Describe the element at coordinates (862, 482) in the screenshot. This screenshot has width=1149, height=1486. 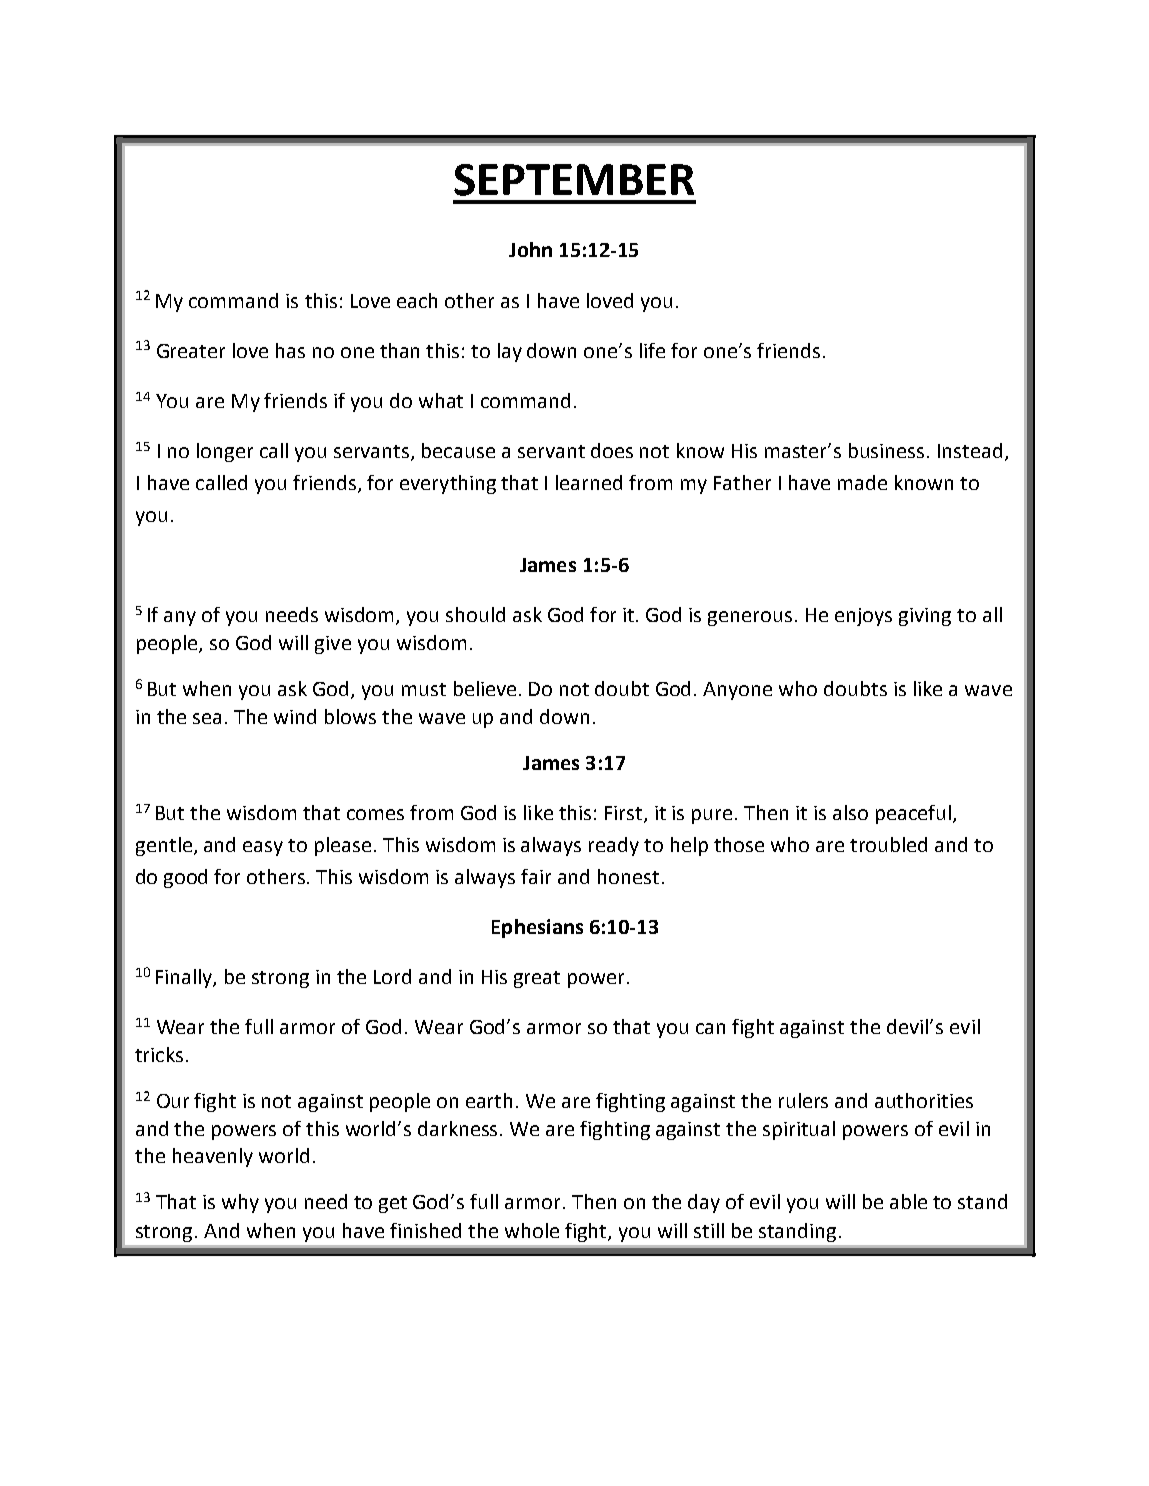
I see `made` at that location.
